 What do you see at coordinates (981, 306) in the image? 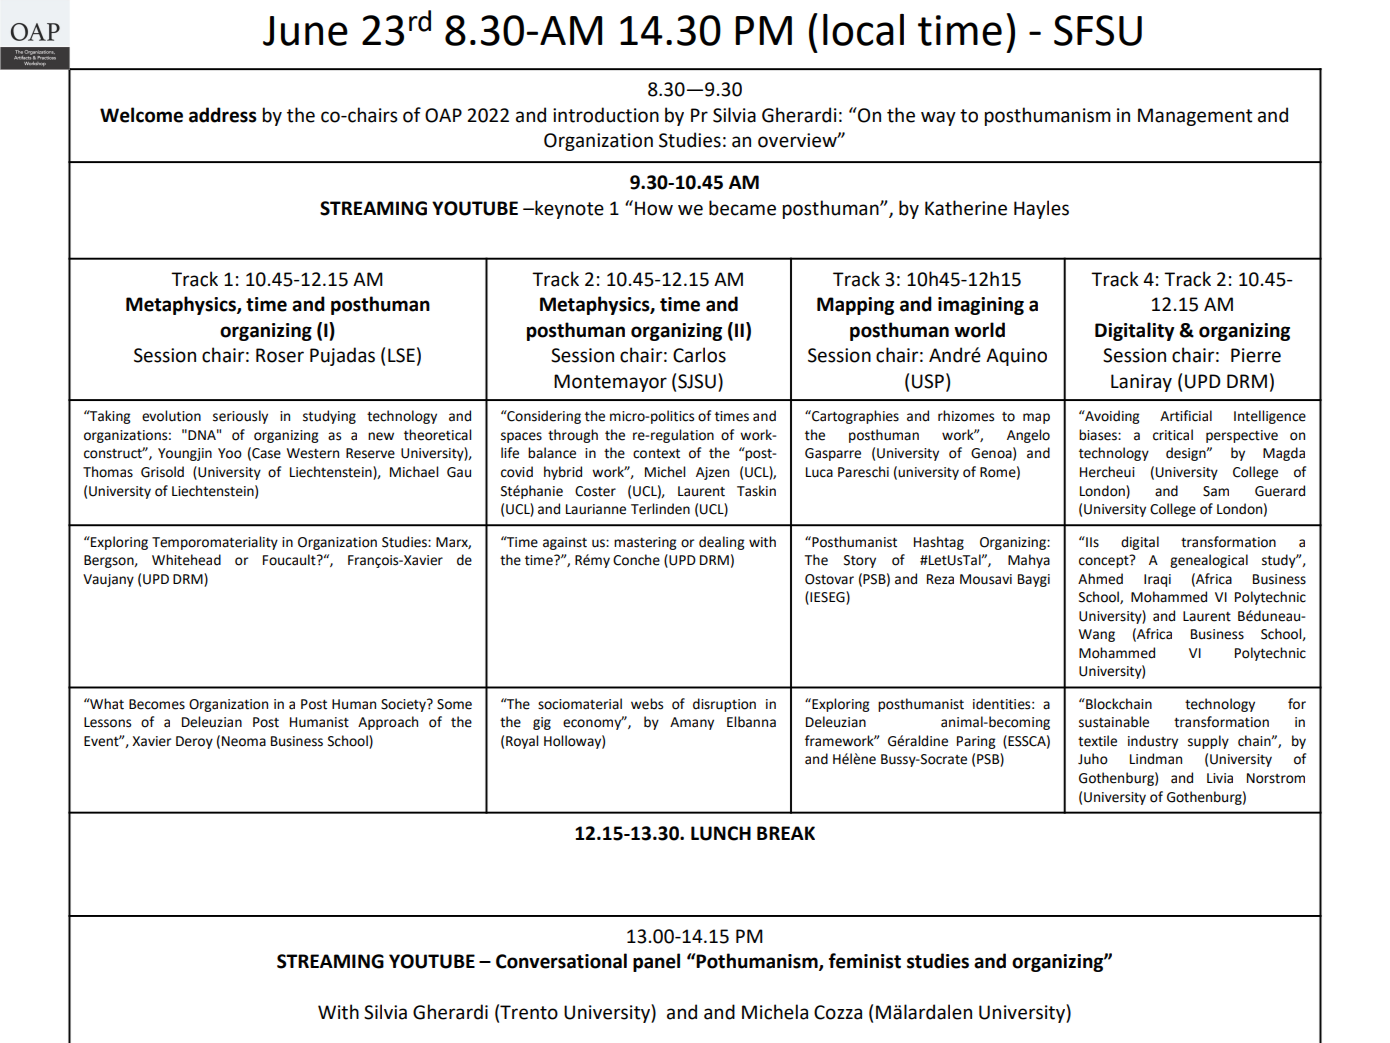
I see `imagining` at bounding box center [981, 306].
